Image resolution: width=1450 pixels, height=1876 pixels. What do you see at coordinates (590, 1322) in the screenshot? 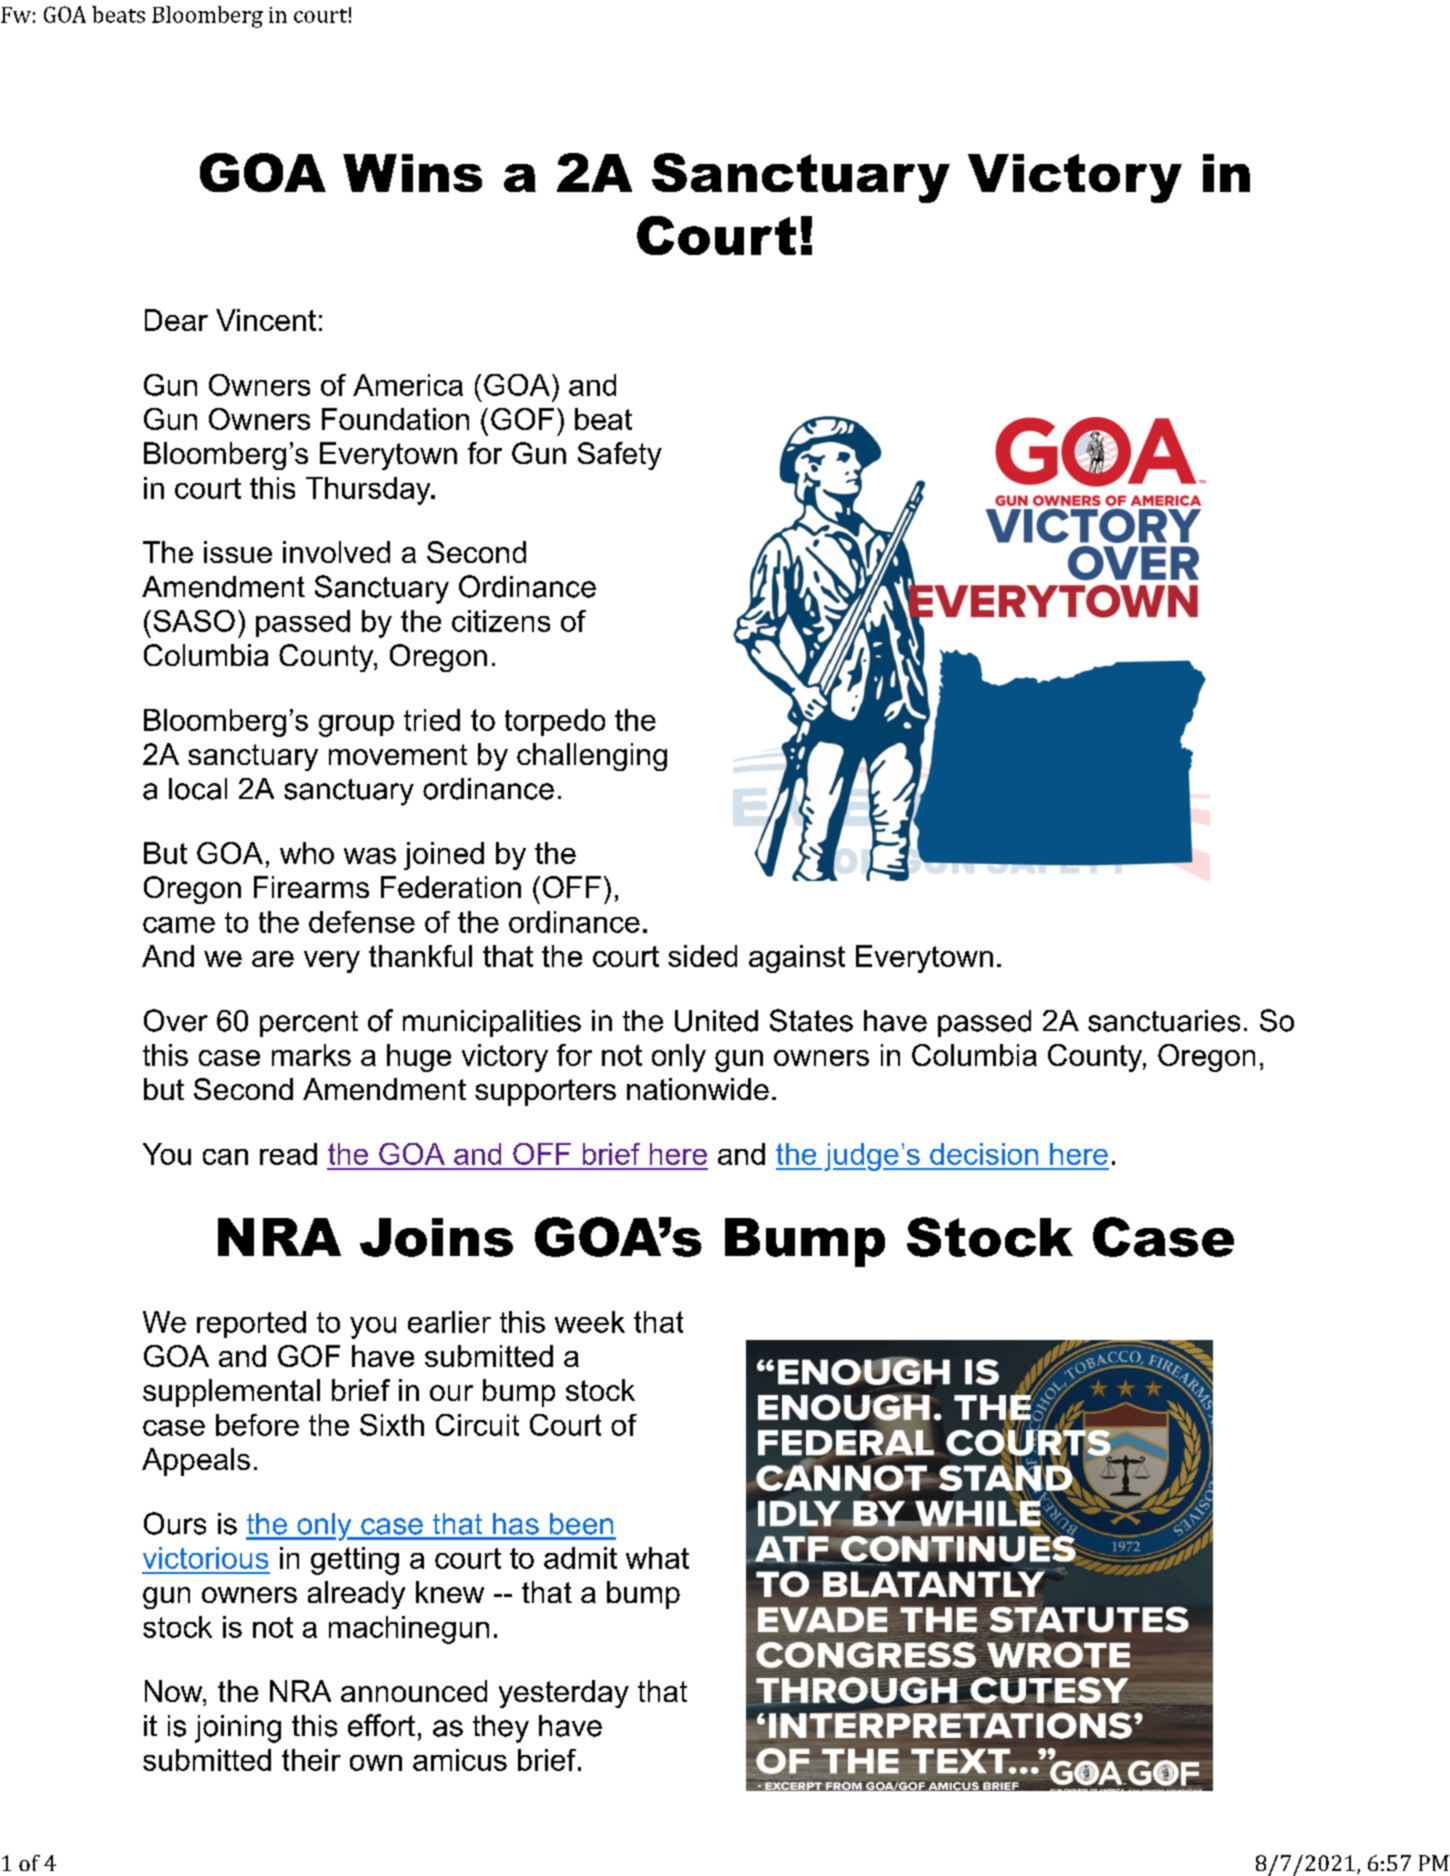
I see `week` at bounding box center [590, 1322].
